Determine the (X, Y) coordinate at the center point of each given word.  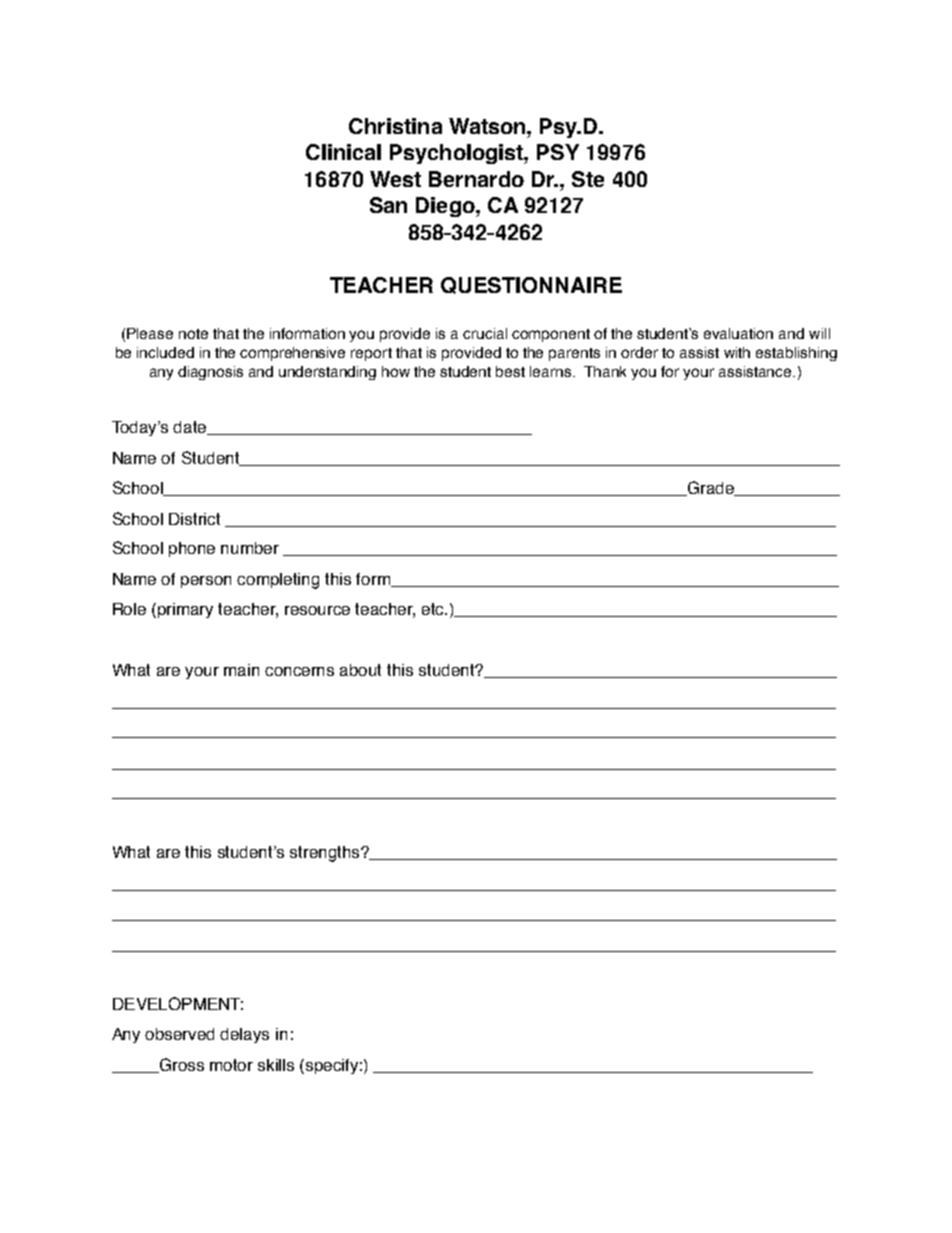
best (510, 371)
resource (317, 610)
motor (231, 1065)
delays (244, 1035)
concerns (299, 671)
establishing (796, 354)
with (737, 352)
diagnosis (210, 373)
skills (276, 1065)
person (206, 582)
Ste (588, 179)
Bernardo (476, 179)
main (241, 670)
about (360, 670)
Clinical (343, 152)
